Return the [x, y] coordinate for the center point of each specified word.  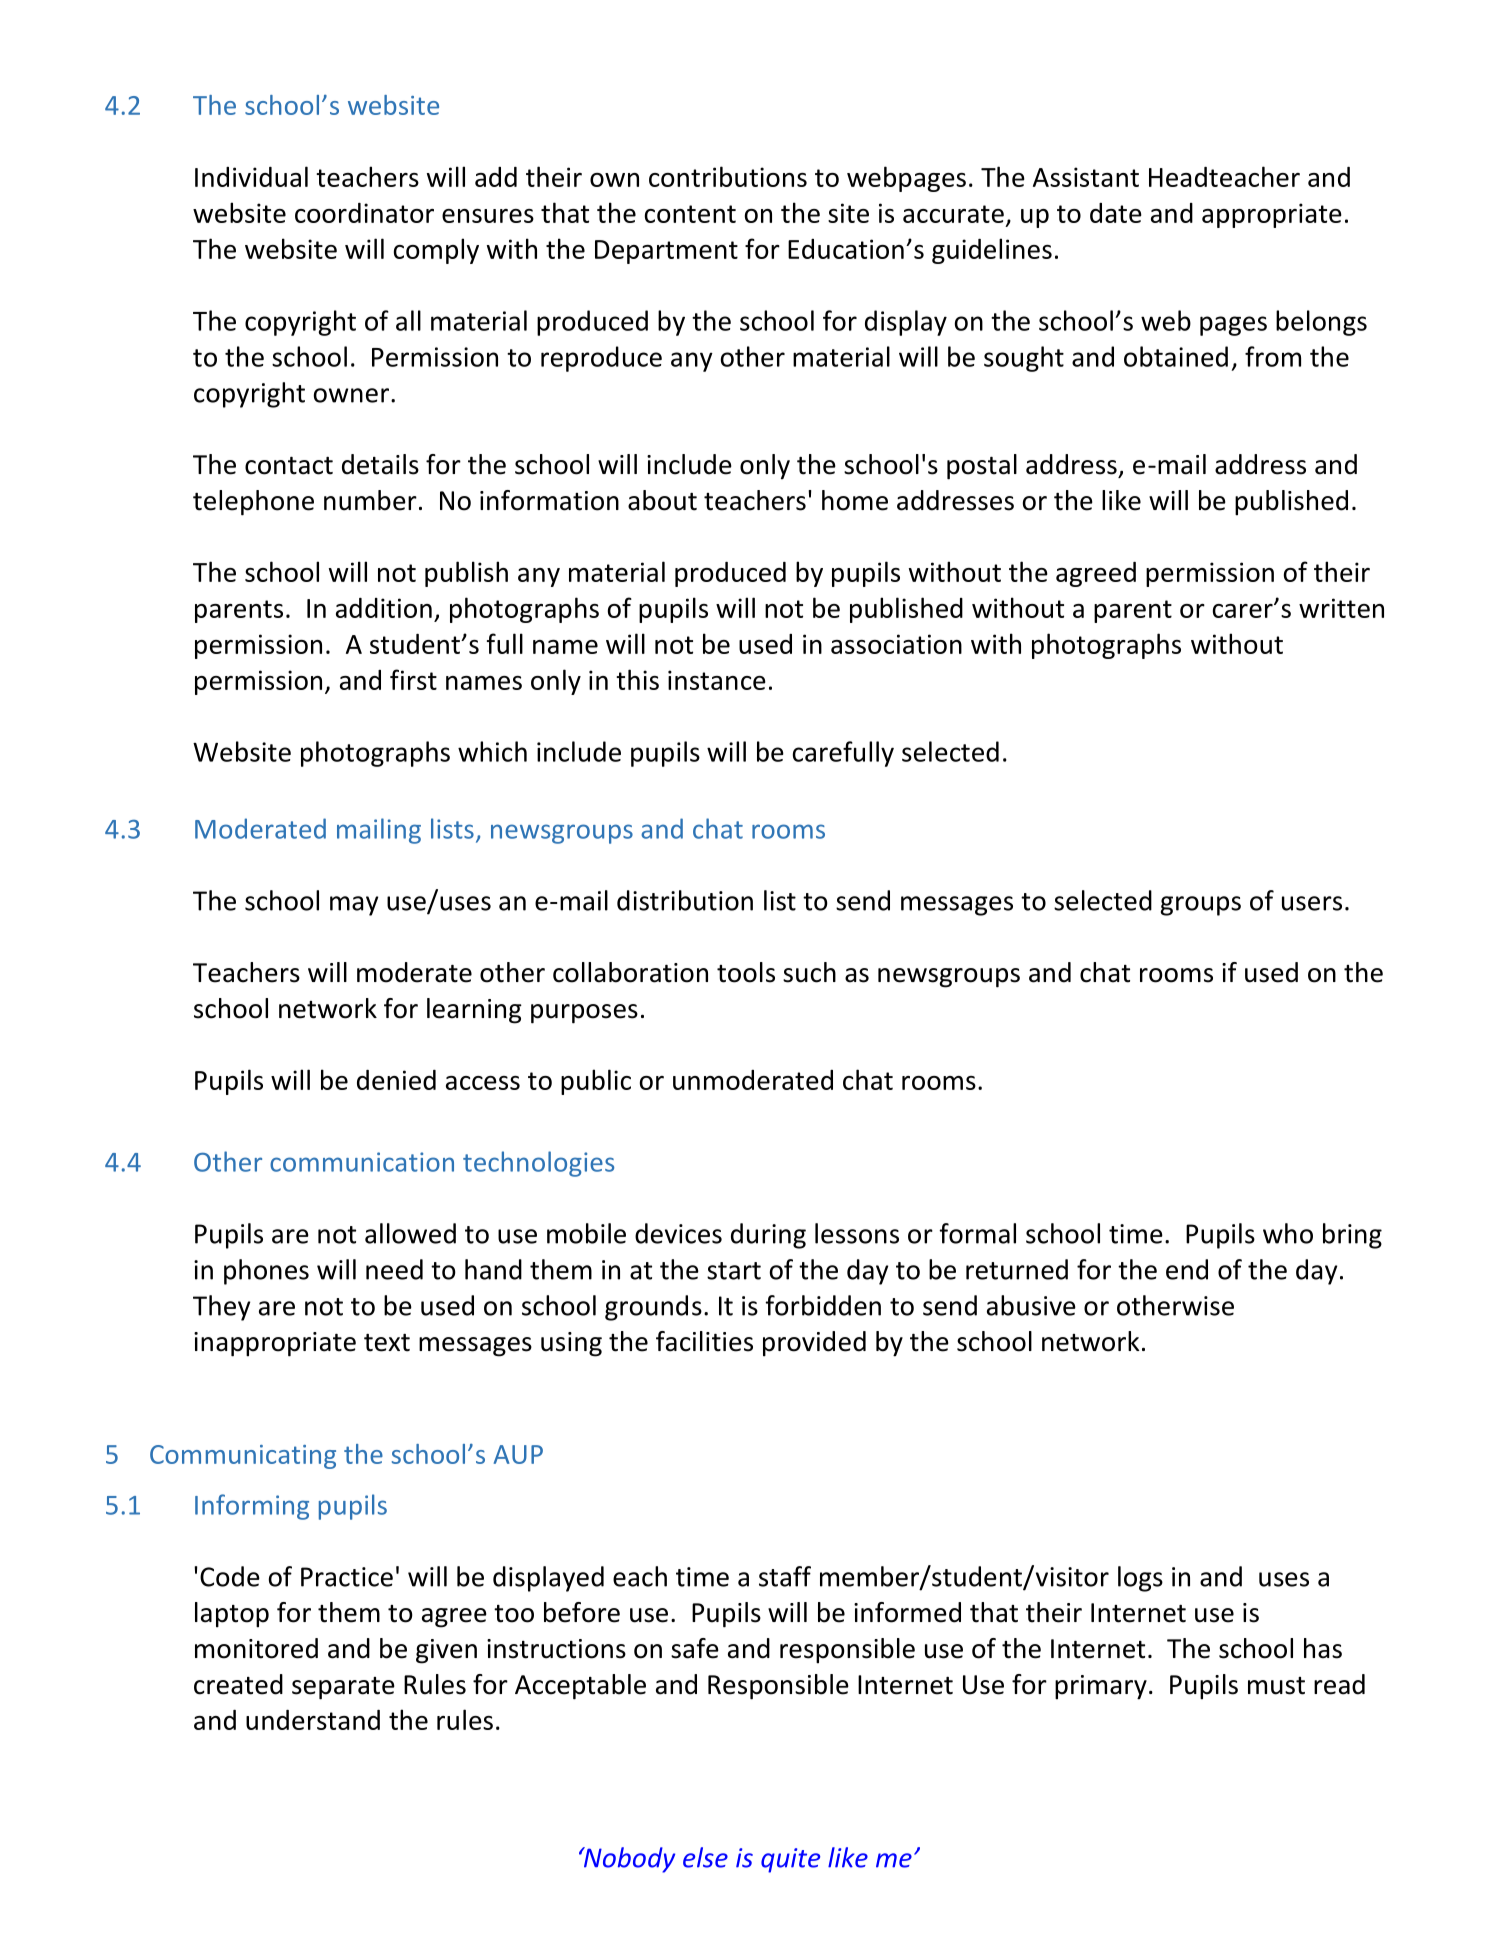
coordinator [364, 213]
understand [313, 1720]
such [809, 972]
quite [790, 1860]
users [1312, 903]
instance [717, 680]
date [1116, 213]
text [387, 1343]
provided [814, 1344]
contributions [728, 176]
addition [384, 608]
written [1341, 608]
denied [396, 1080]
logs [1140, 1579]
